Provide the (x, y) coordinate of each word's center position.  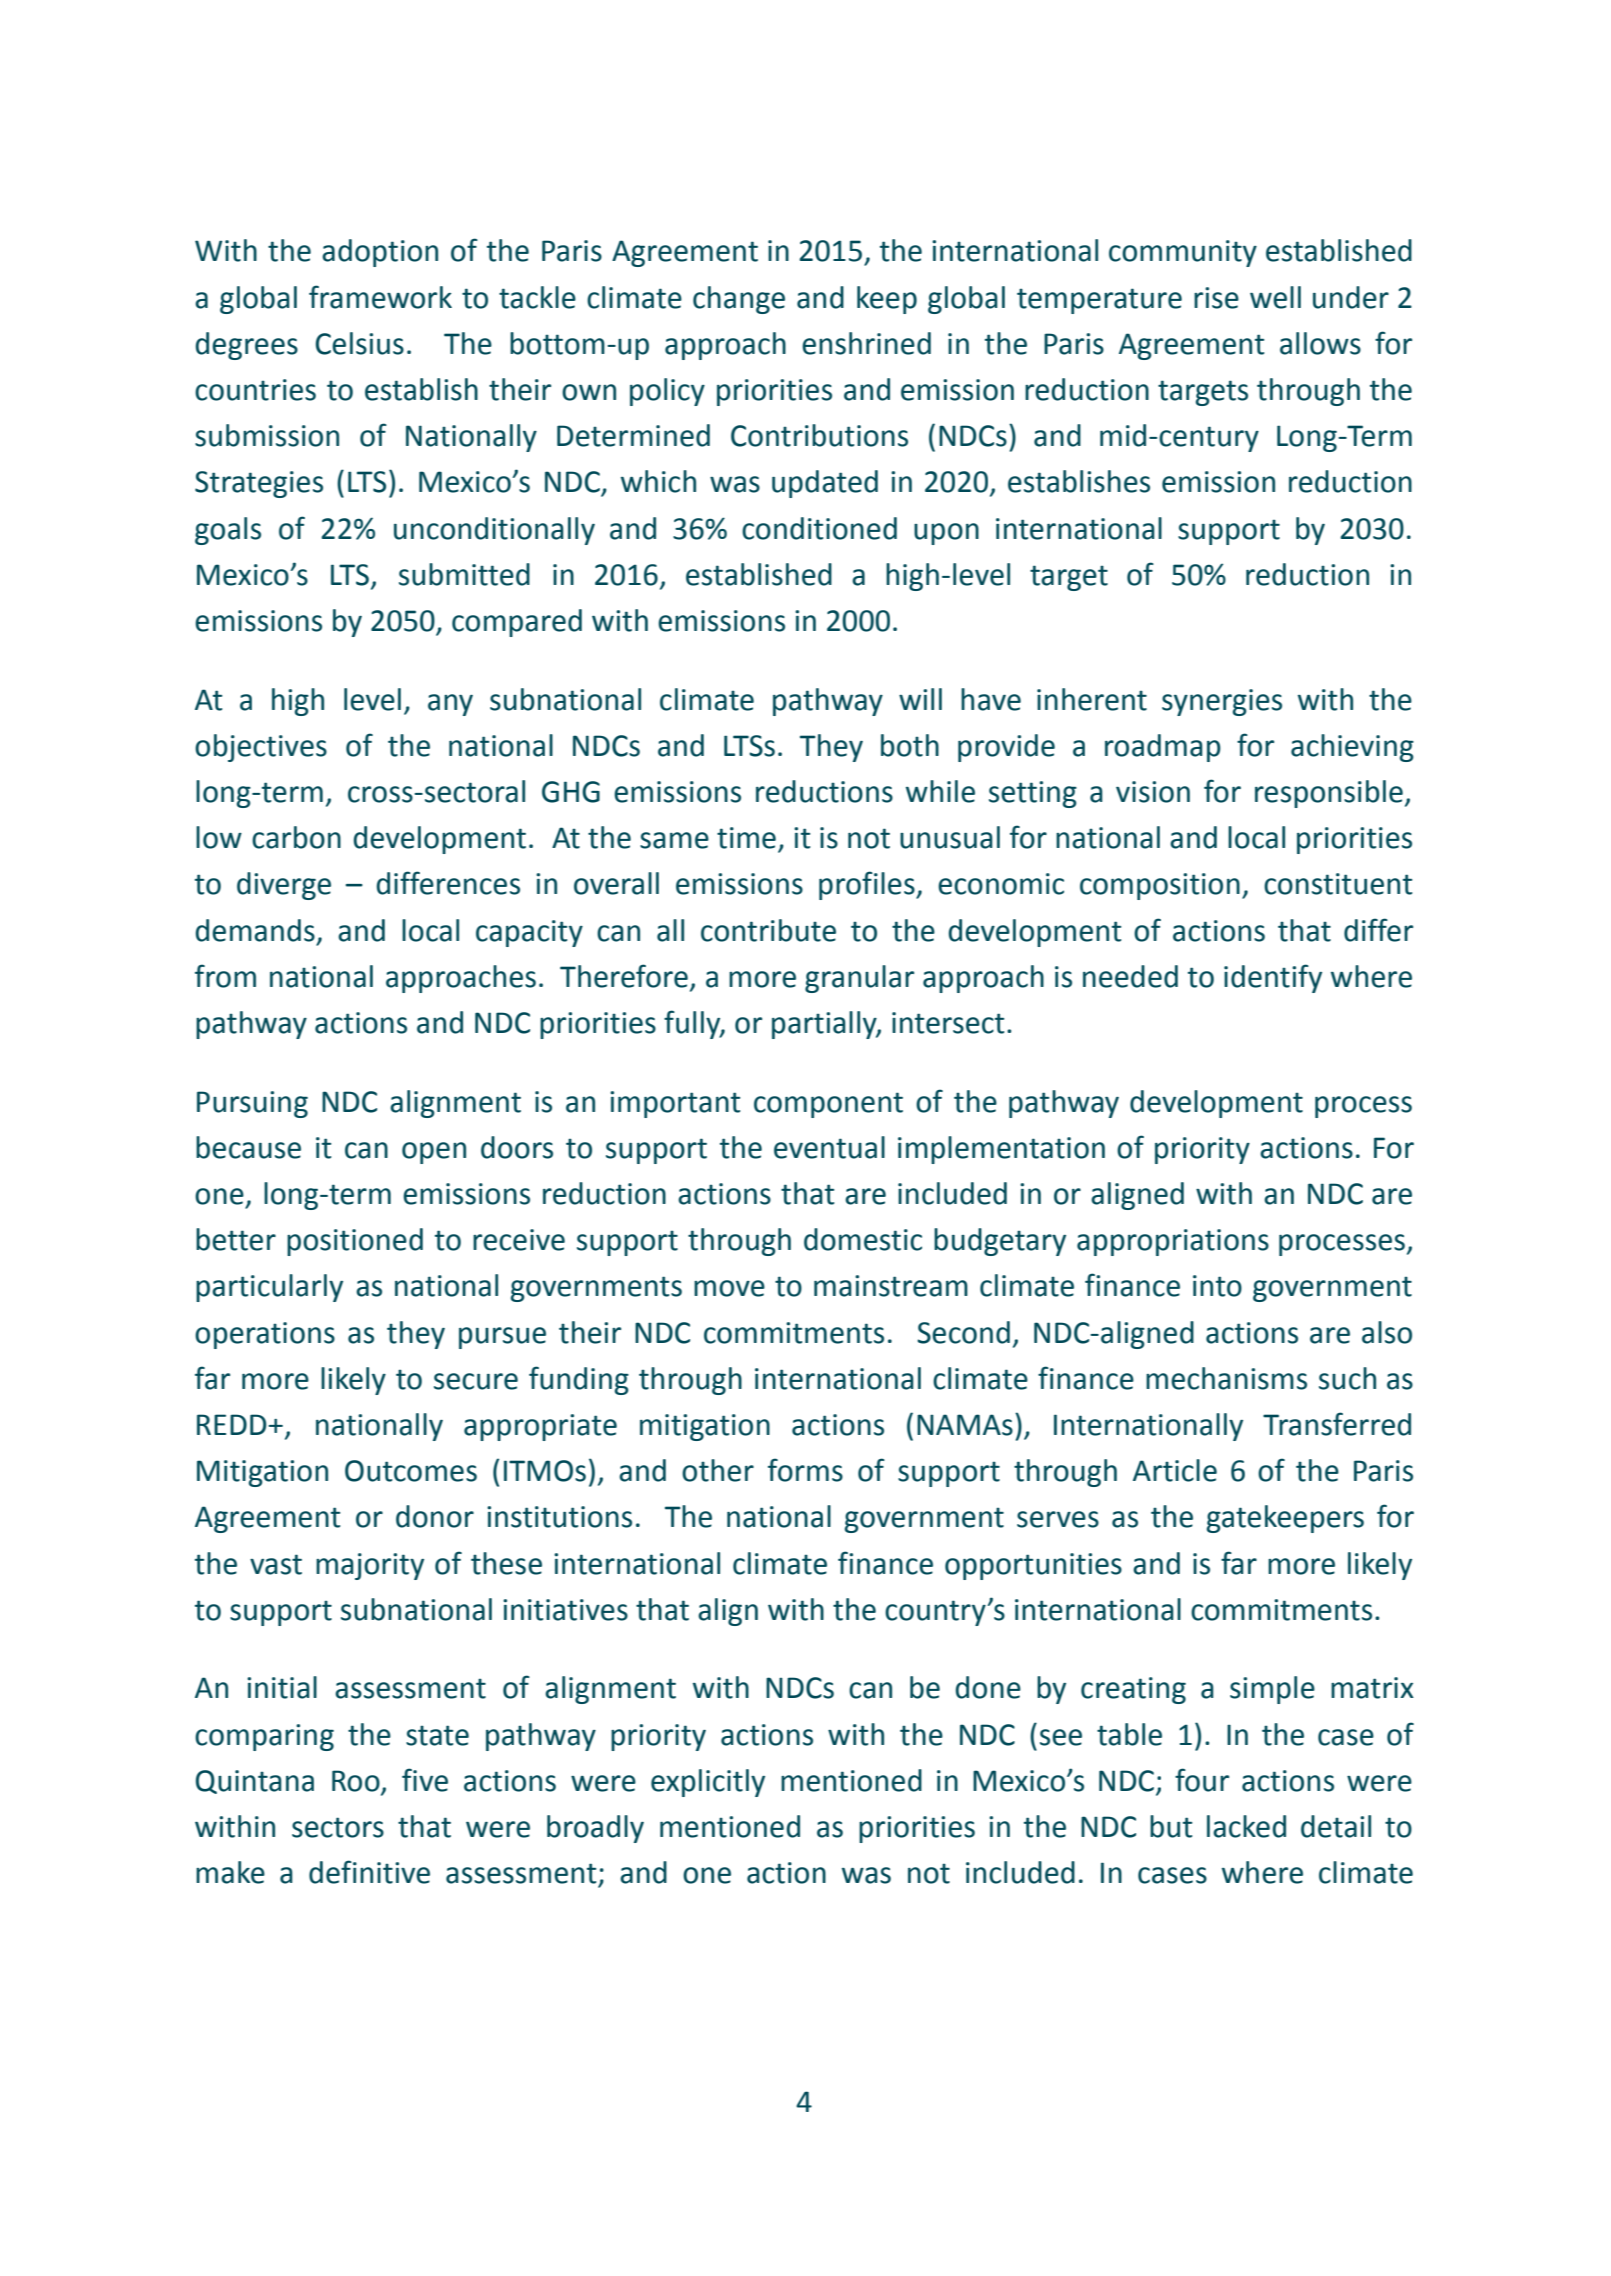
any (450, 705)
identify (1273, 978)
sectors (338, 1827)
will (920, 699)
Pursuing (252, 1104)
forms (805, 1470)
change (739, 300)
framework (380, 297)
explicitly (708, 1783)
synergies (1222, 702)
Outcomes (411, 1471)
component (828, 1105)
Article (1175, 1470)
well (1275, 297)
